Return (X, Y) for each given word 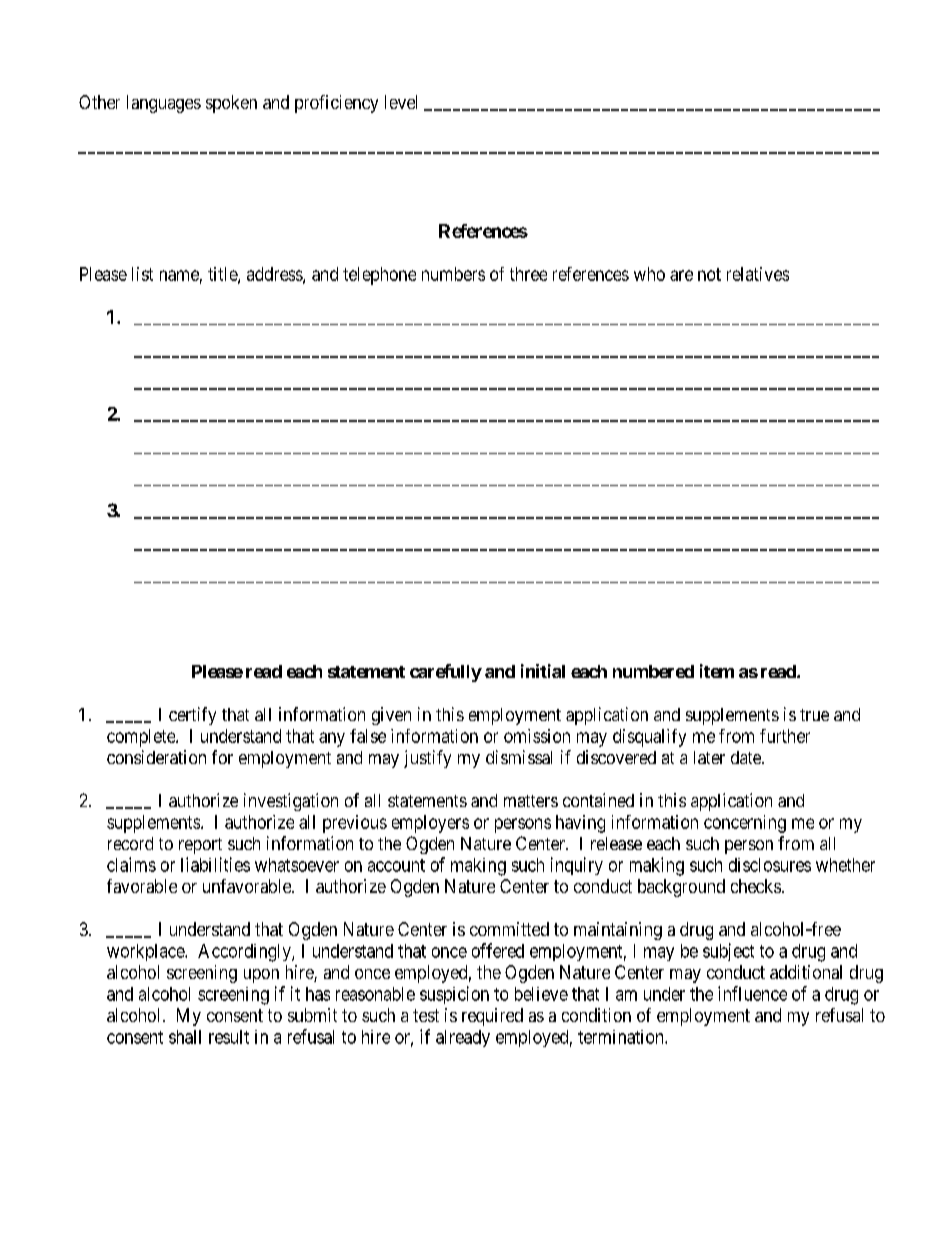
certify (192, 716)
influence (752, 993)
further (785, 736)
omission (537, 736)
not (709, 274)
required (492, 1017)
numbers (453, 274)
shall (185, 1037)
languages (164, 104)
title (223, 275)
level (401, 102)
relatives (758, 274)
